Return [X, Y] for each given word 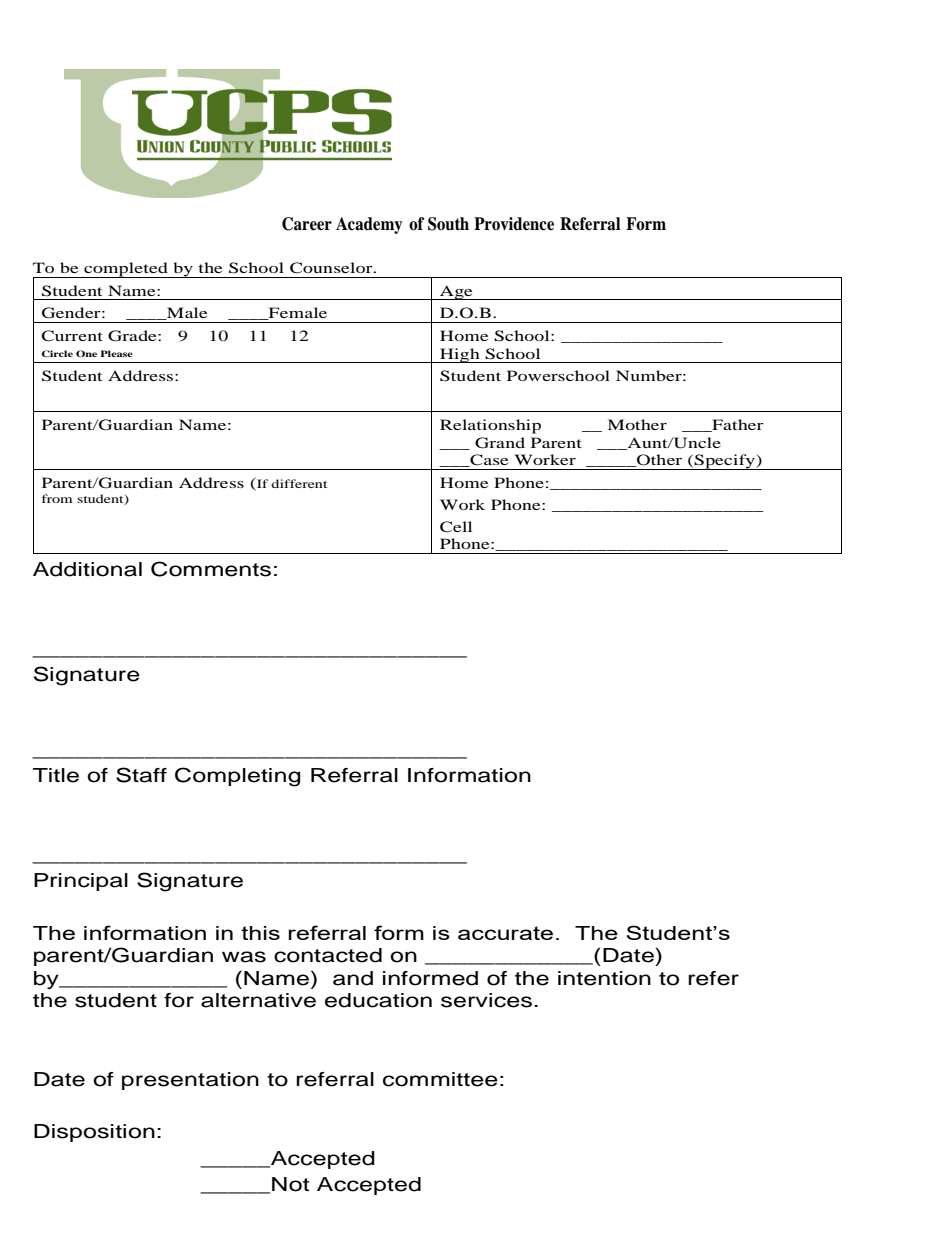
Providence [514, 224]
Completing [238, 777]
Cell [456, 527]
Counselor [332, 268]
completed [126, 270]
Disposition [94, 1133]
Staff [141, 775]
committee [440, 1079]
